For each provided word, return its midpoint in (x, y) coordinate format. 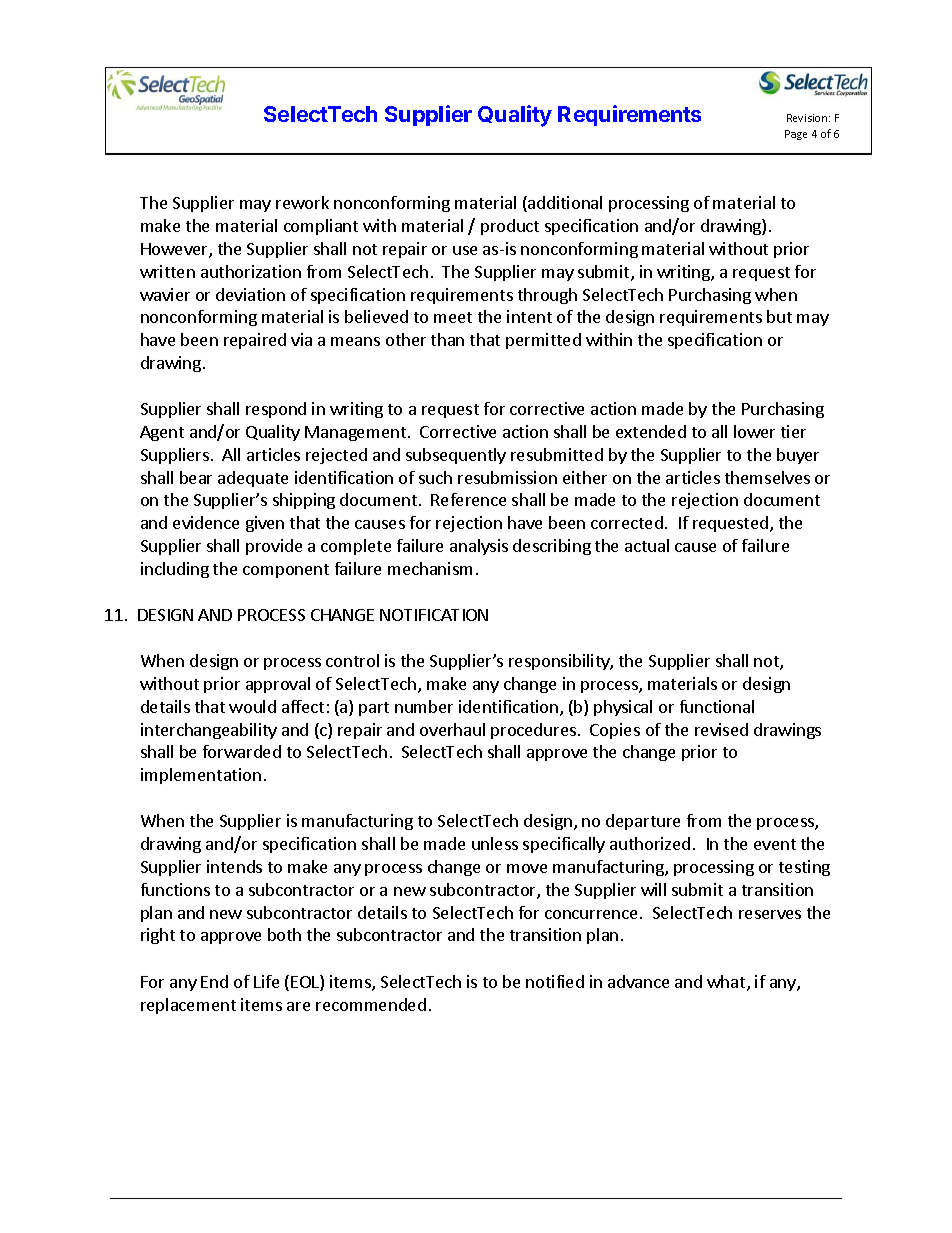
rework (302, 202)
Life (266, 981)
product (510, 227)
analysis (479, 547)
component (286, 571)
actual (647, 545)
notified (555, 981)
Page (796, 135)
